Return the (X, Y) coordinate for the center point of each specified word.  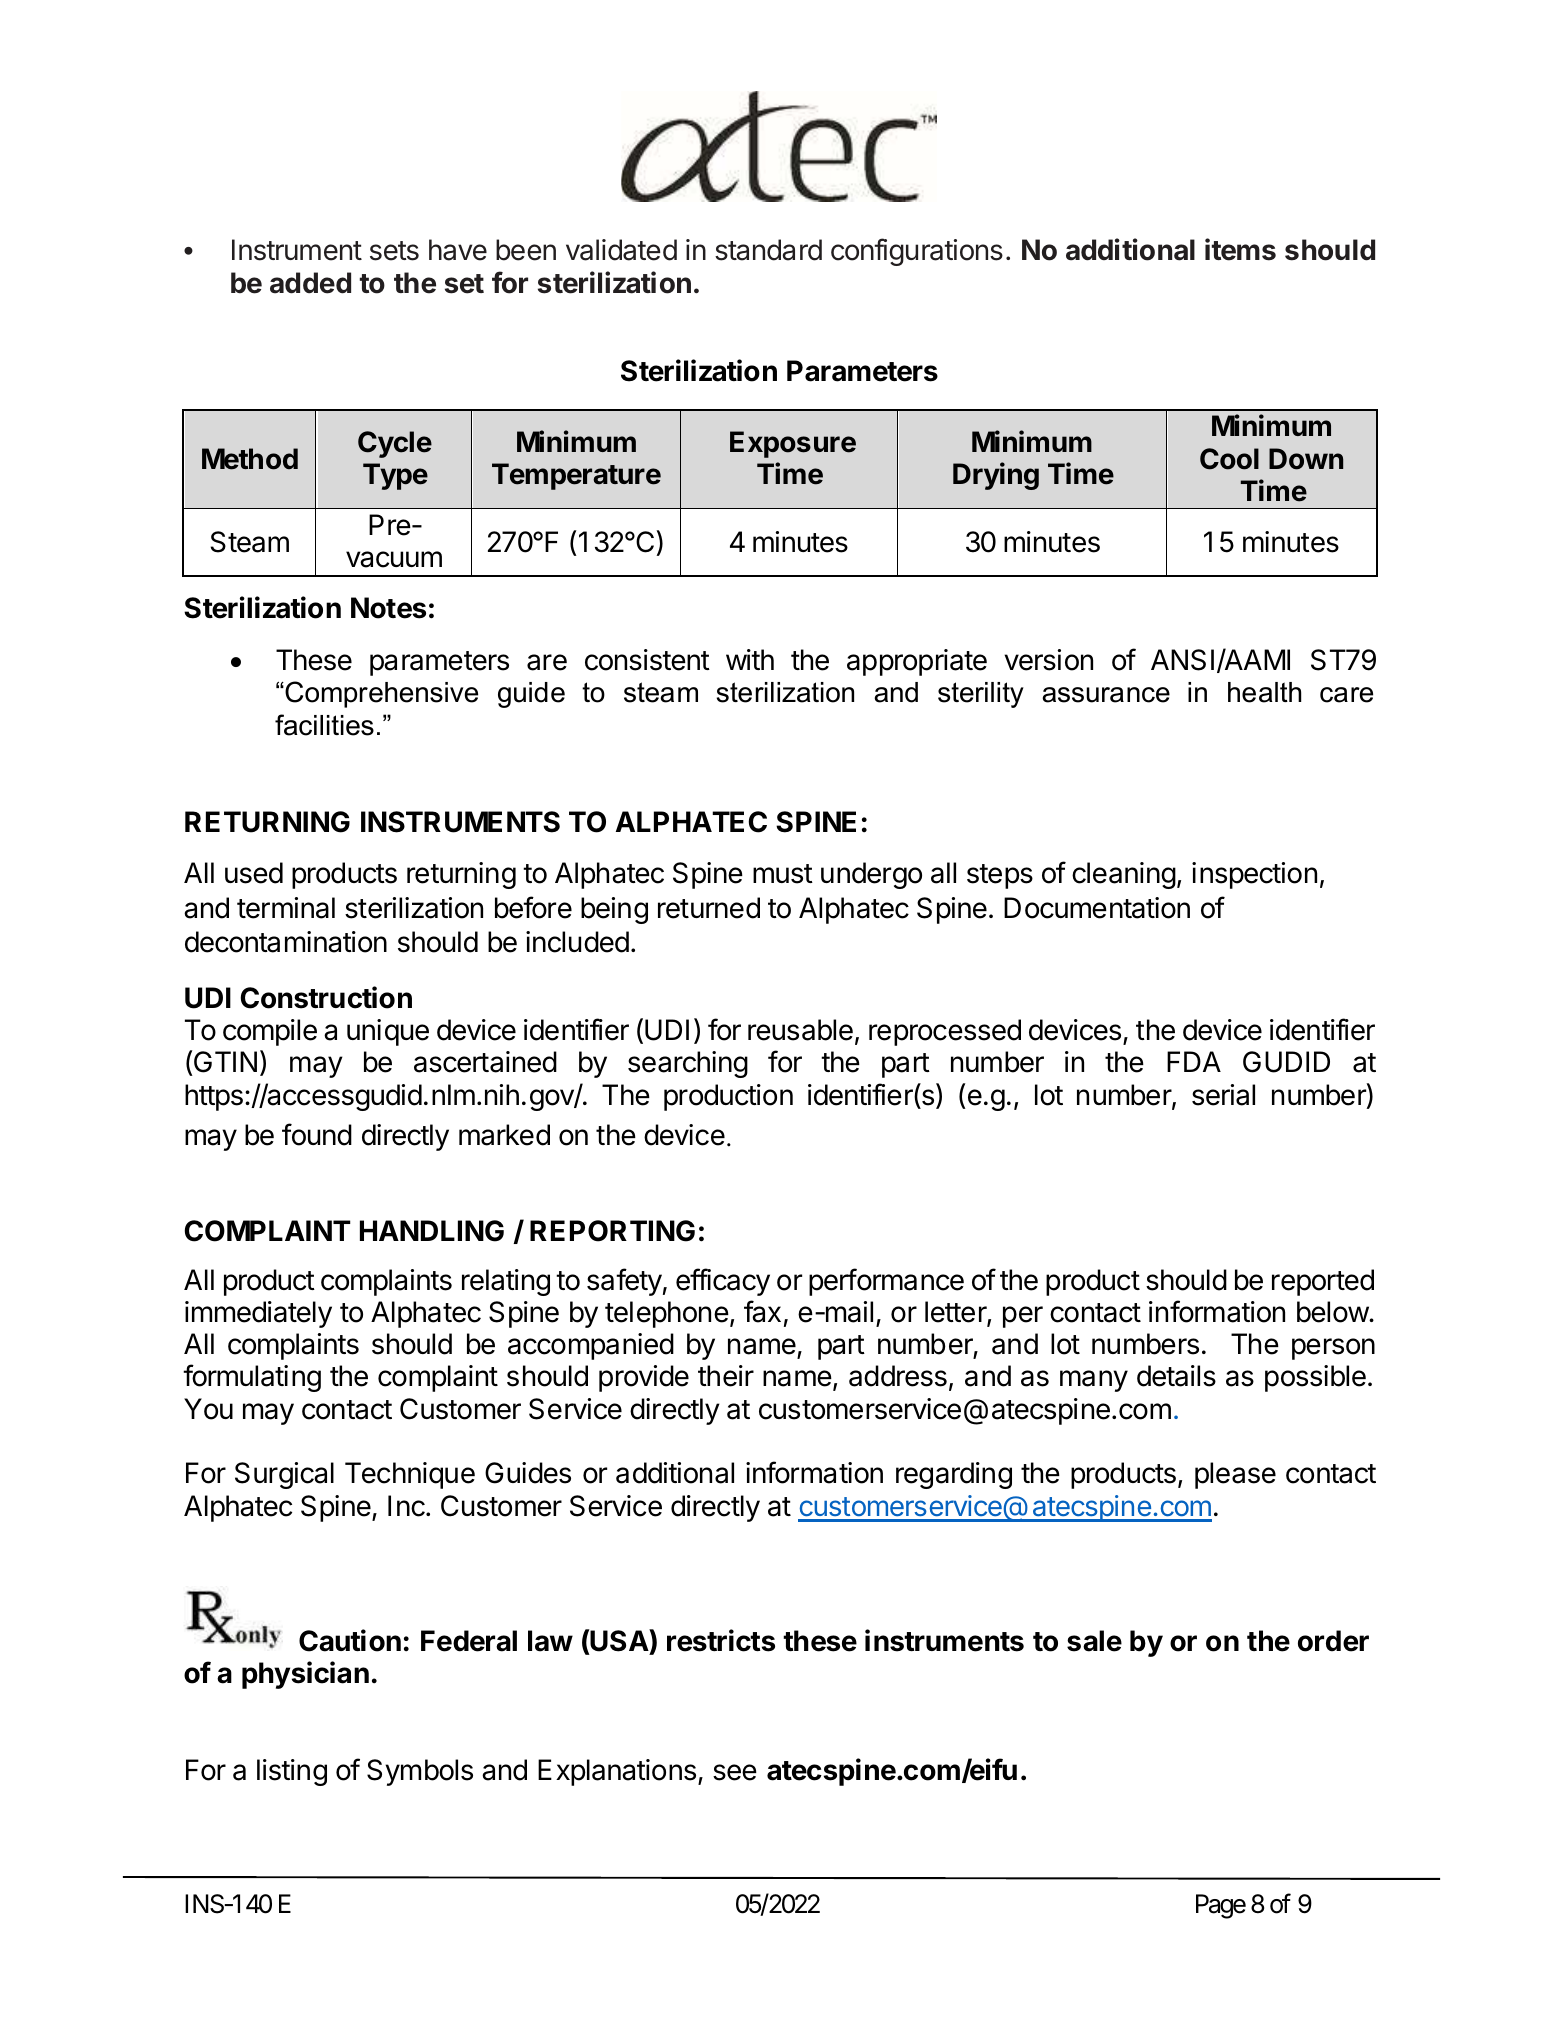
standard (768, 250)
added (310, 283)
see (735, 1772)
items (1240, 249)
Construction (326, 997)
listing (292, 1772)
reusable (800, 1030)
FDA (1194, 1061)
